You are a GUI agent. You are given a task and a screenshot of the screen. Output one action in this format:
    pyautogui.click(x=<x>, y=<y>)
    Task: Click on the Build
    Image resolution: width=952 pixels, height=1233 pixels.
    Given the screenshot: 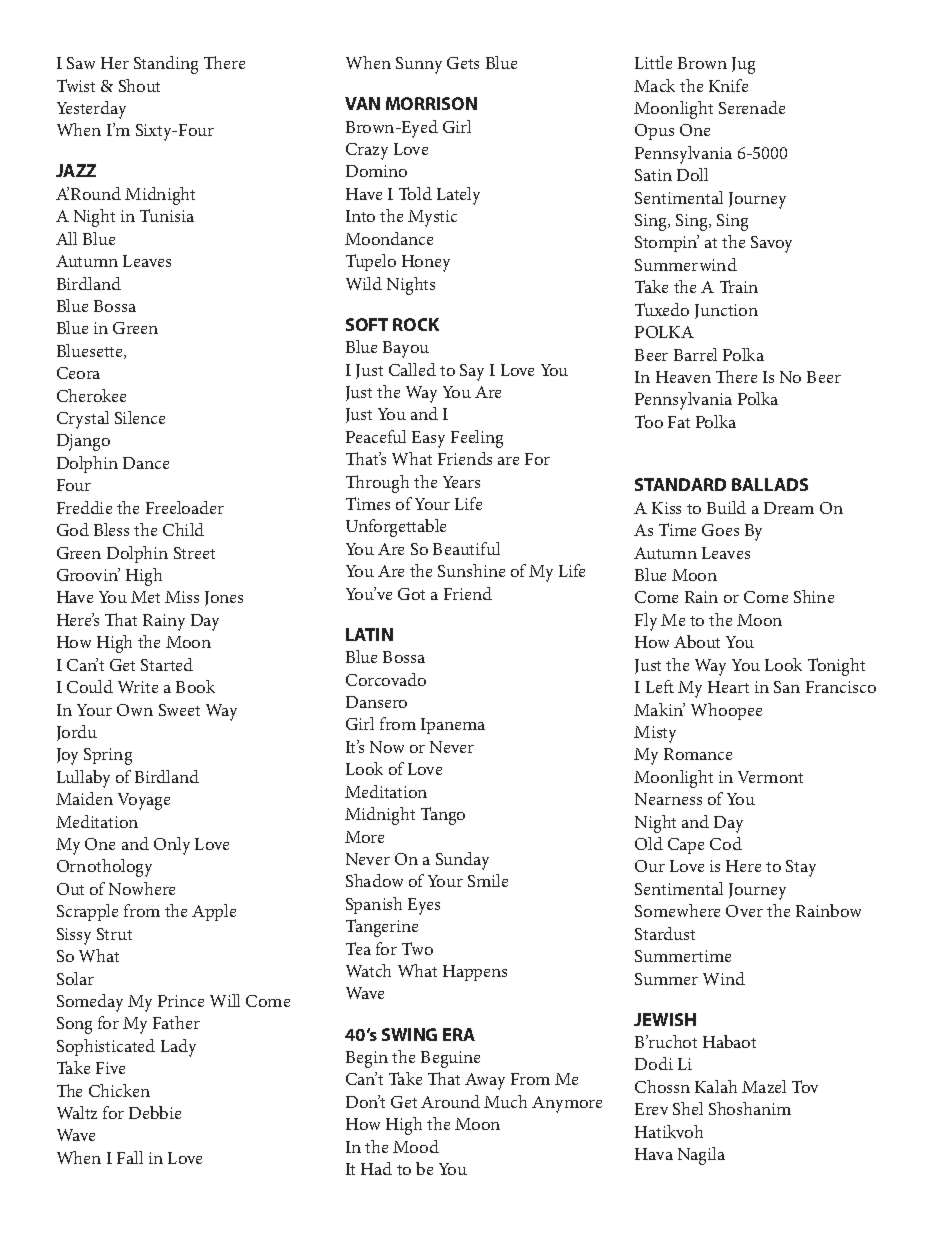 What is the action you would take?
    pyautogui.click(x=726, y=507)
